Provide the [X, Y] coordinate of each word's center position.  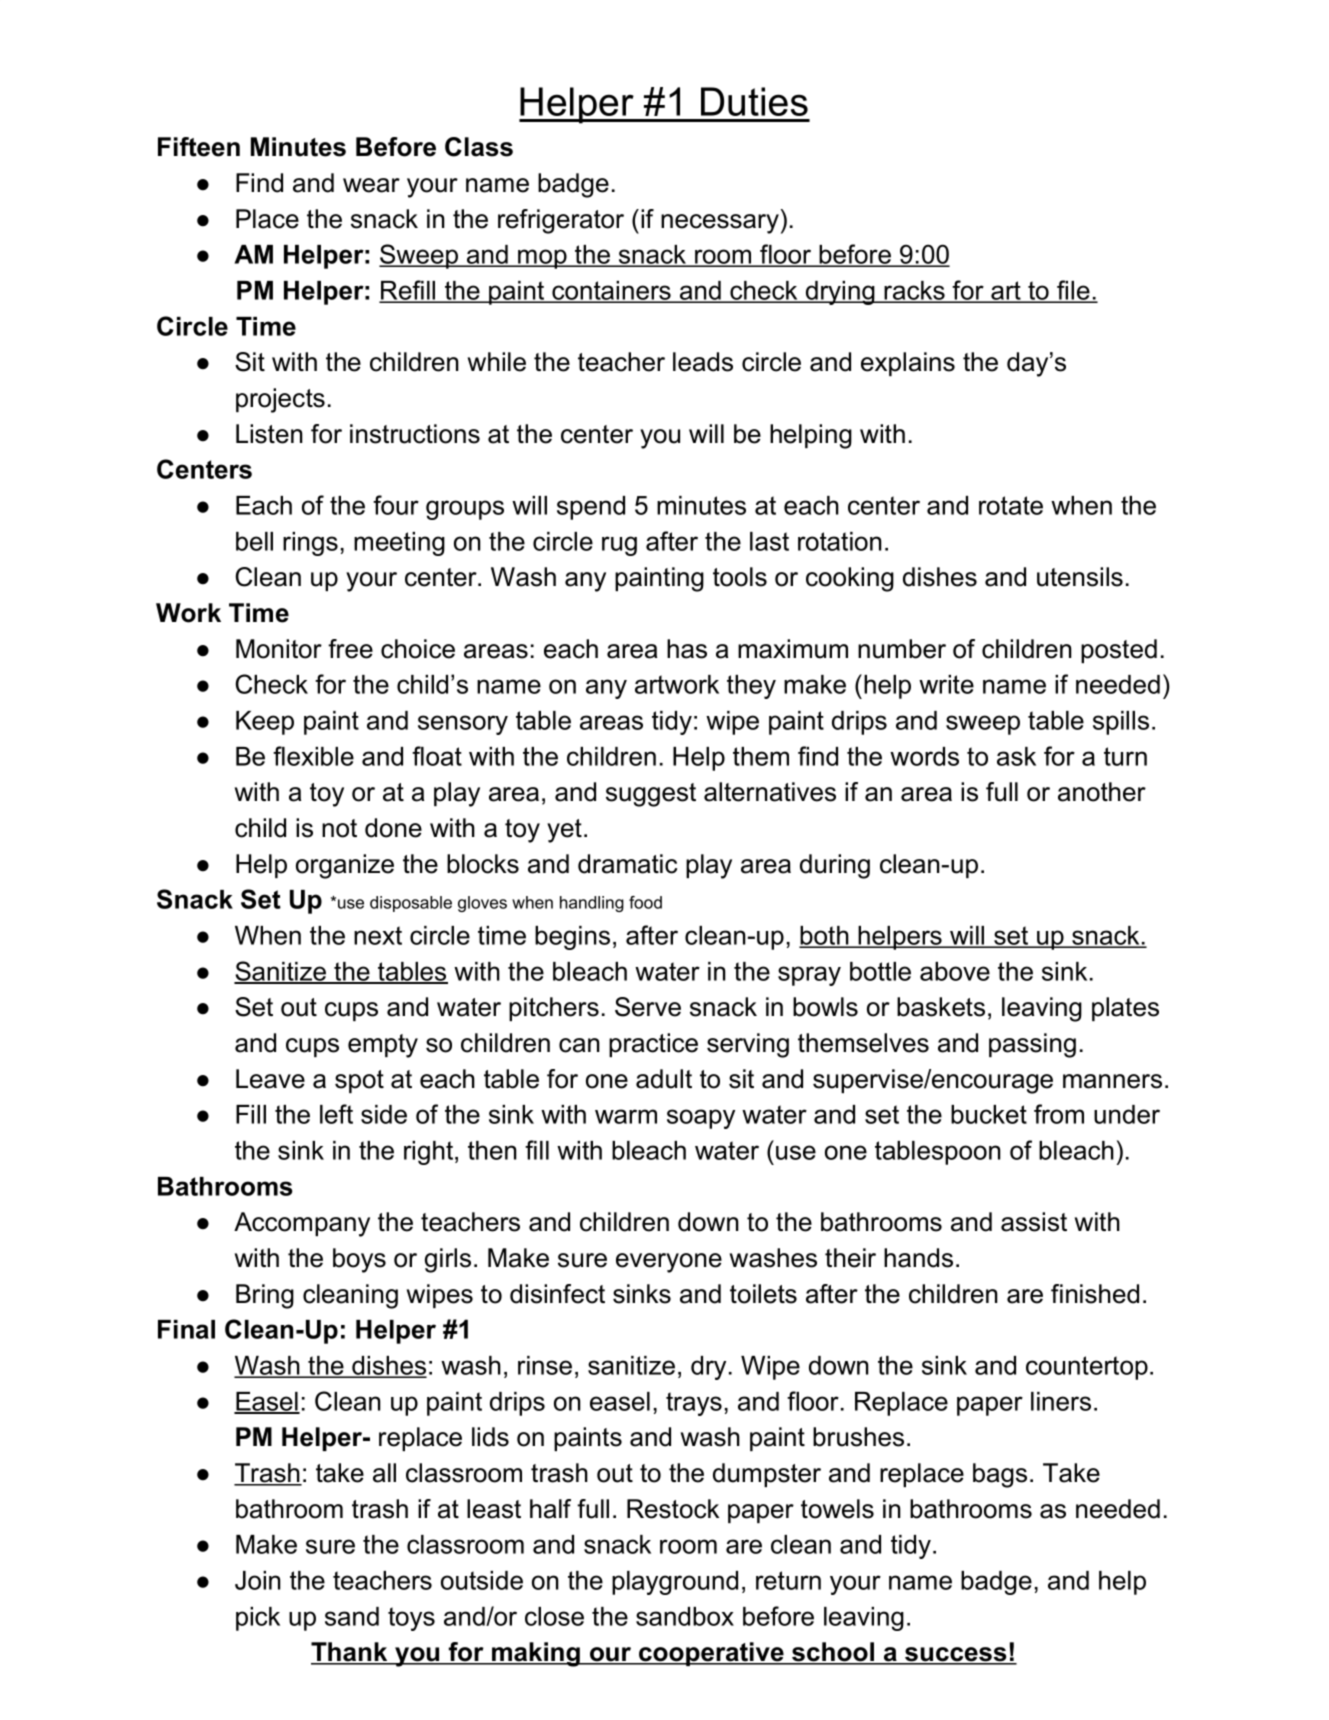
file [1072, 291]
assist [1034, 1222]
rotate [1011, 505]
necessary [720, 224]
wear [371, 185]
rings [310, 544]
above [955, 971]
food [645, 902]
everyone [669, 1263]
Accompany [302, 1224]
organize [345, 866]
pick [258, 1619]
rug [619, 546]
